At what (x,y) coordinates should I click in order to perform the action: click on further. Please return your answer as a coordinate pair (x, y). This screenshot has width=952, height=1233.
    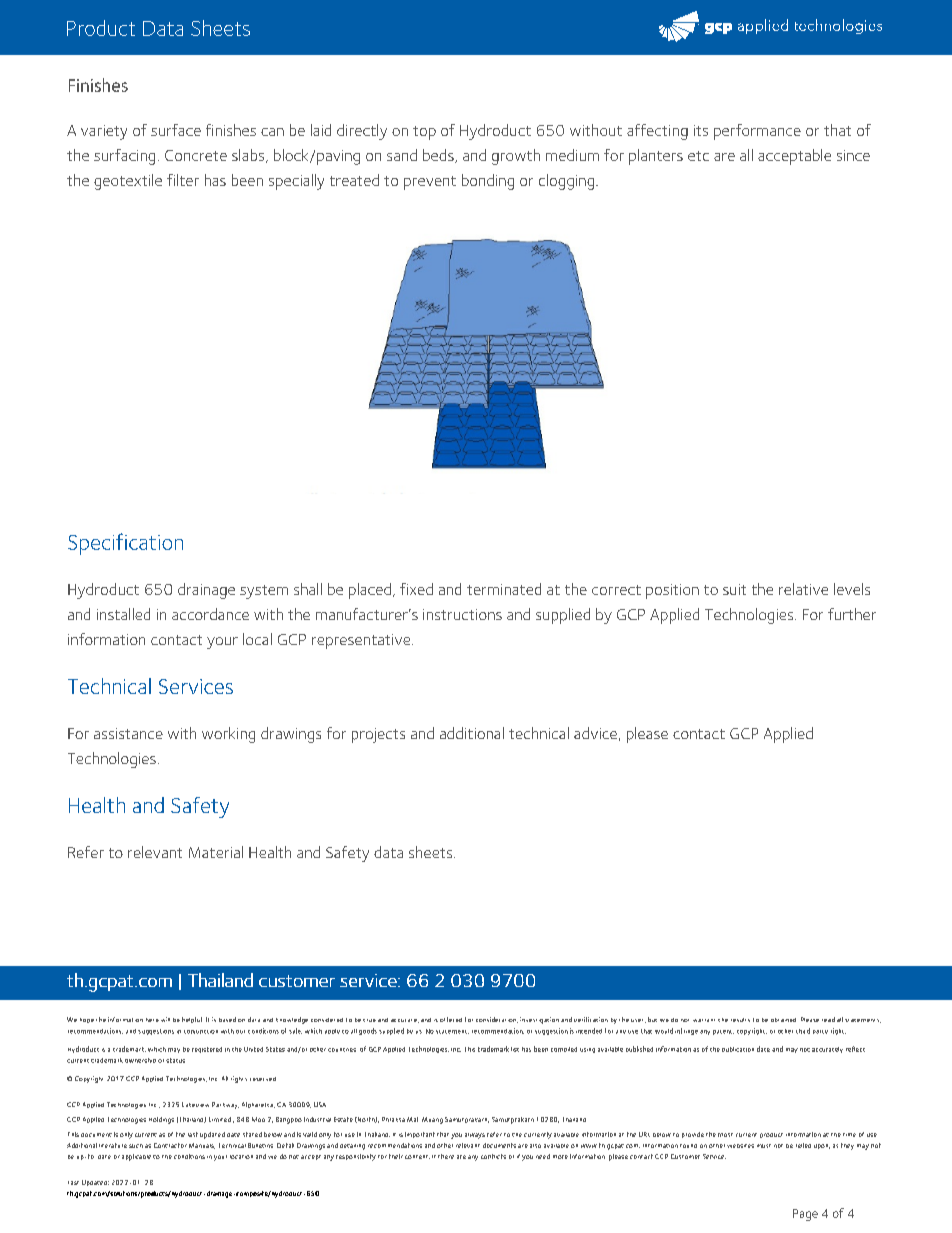
    Looking at the image, I should click on (852, 614).
